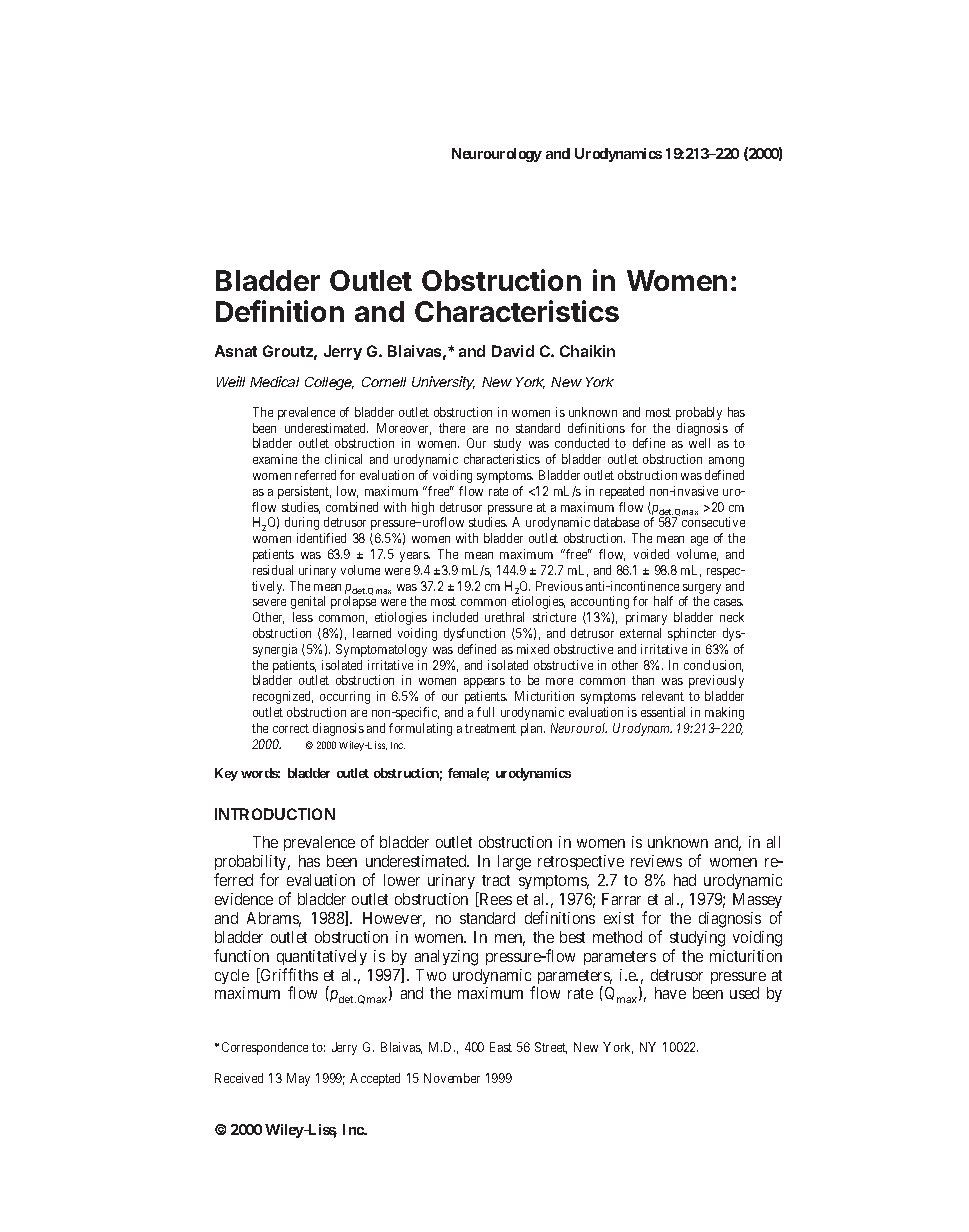 This image has width=969, height=1232. Describe the element at coordinates (265, 1048) in the image. I see `Correspondence` at that location.
